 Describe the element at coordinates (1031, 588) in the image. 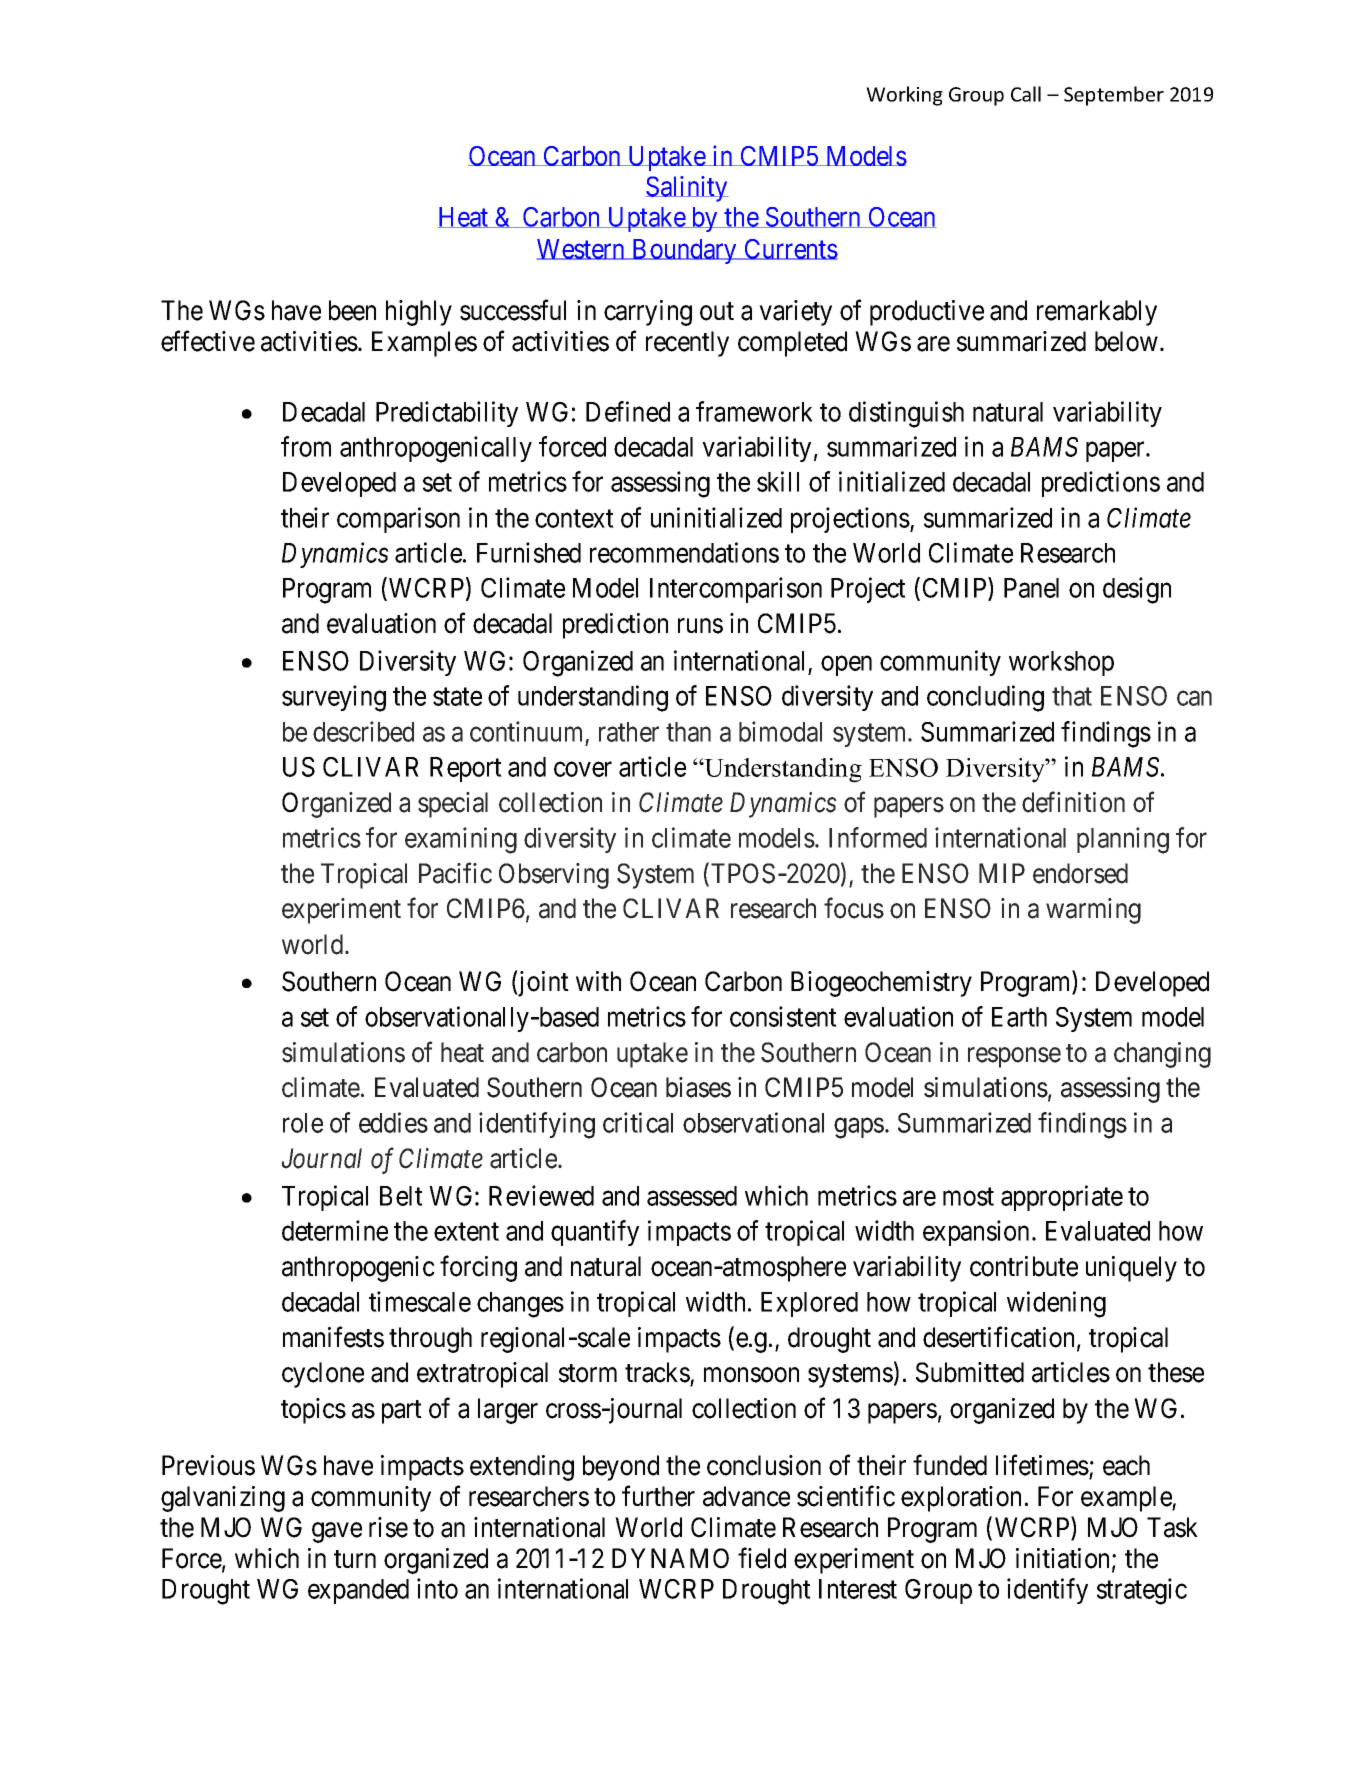

I see `Panel` at that location.
